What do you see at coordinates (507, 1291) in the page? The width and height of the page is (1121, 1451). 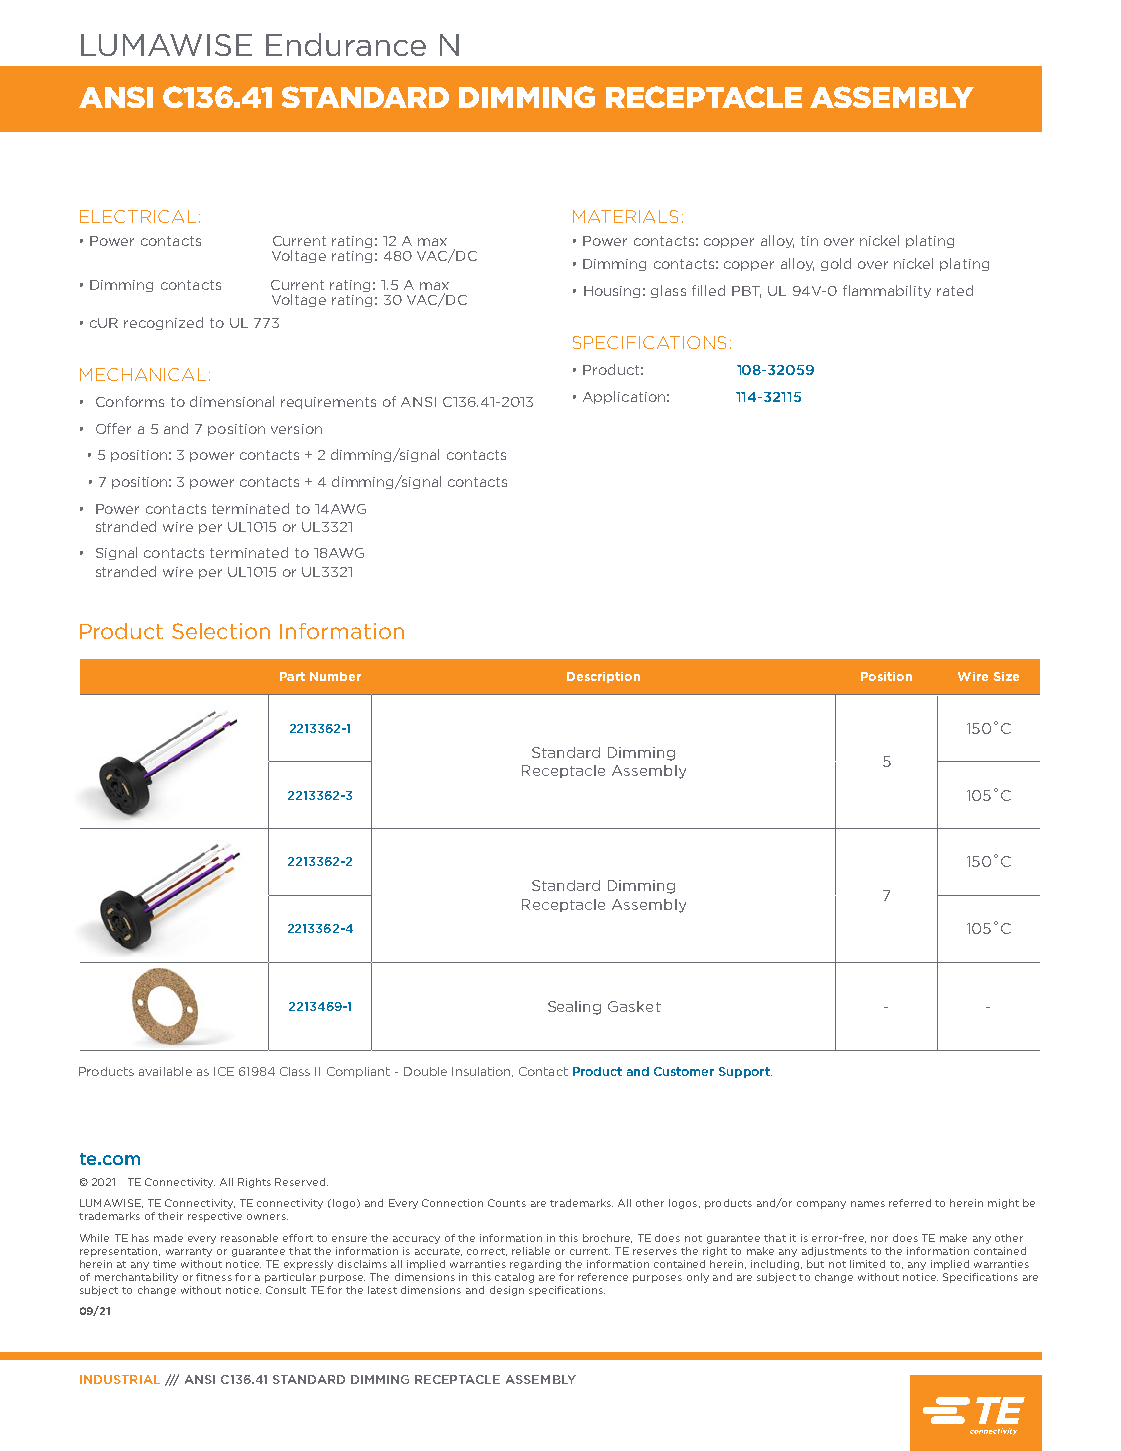 I see `design` at bounding box center [507, 1291].
